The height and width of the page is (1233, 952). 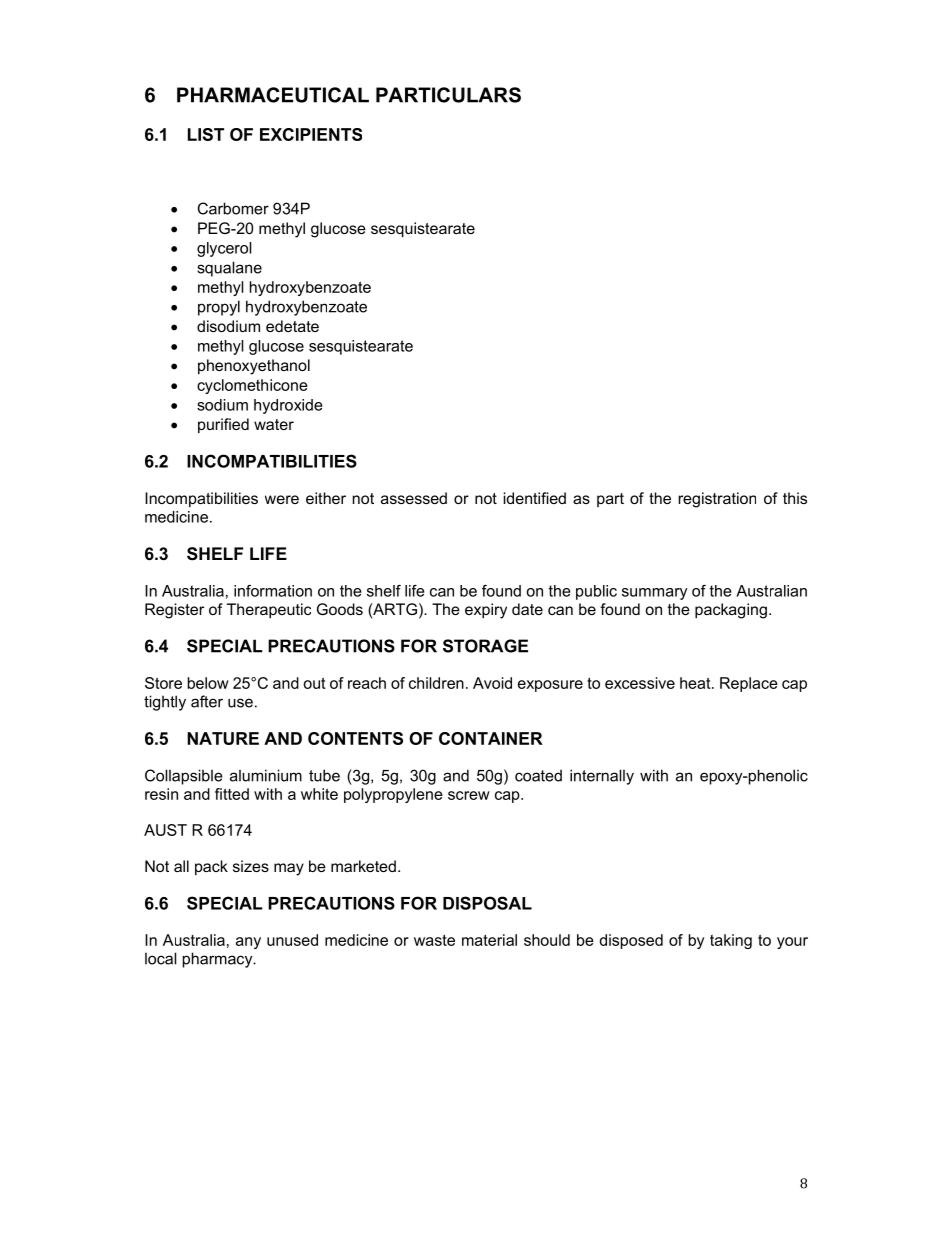 What do you see at coordinates (717, 500) in the page?
I see `registration` at bounding box center [717, 500].
